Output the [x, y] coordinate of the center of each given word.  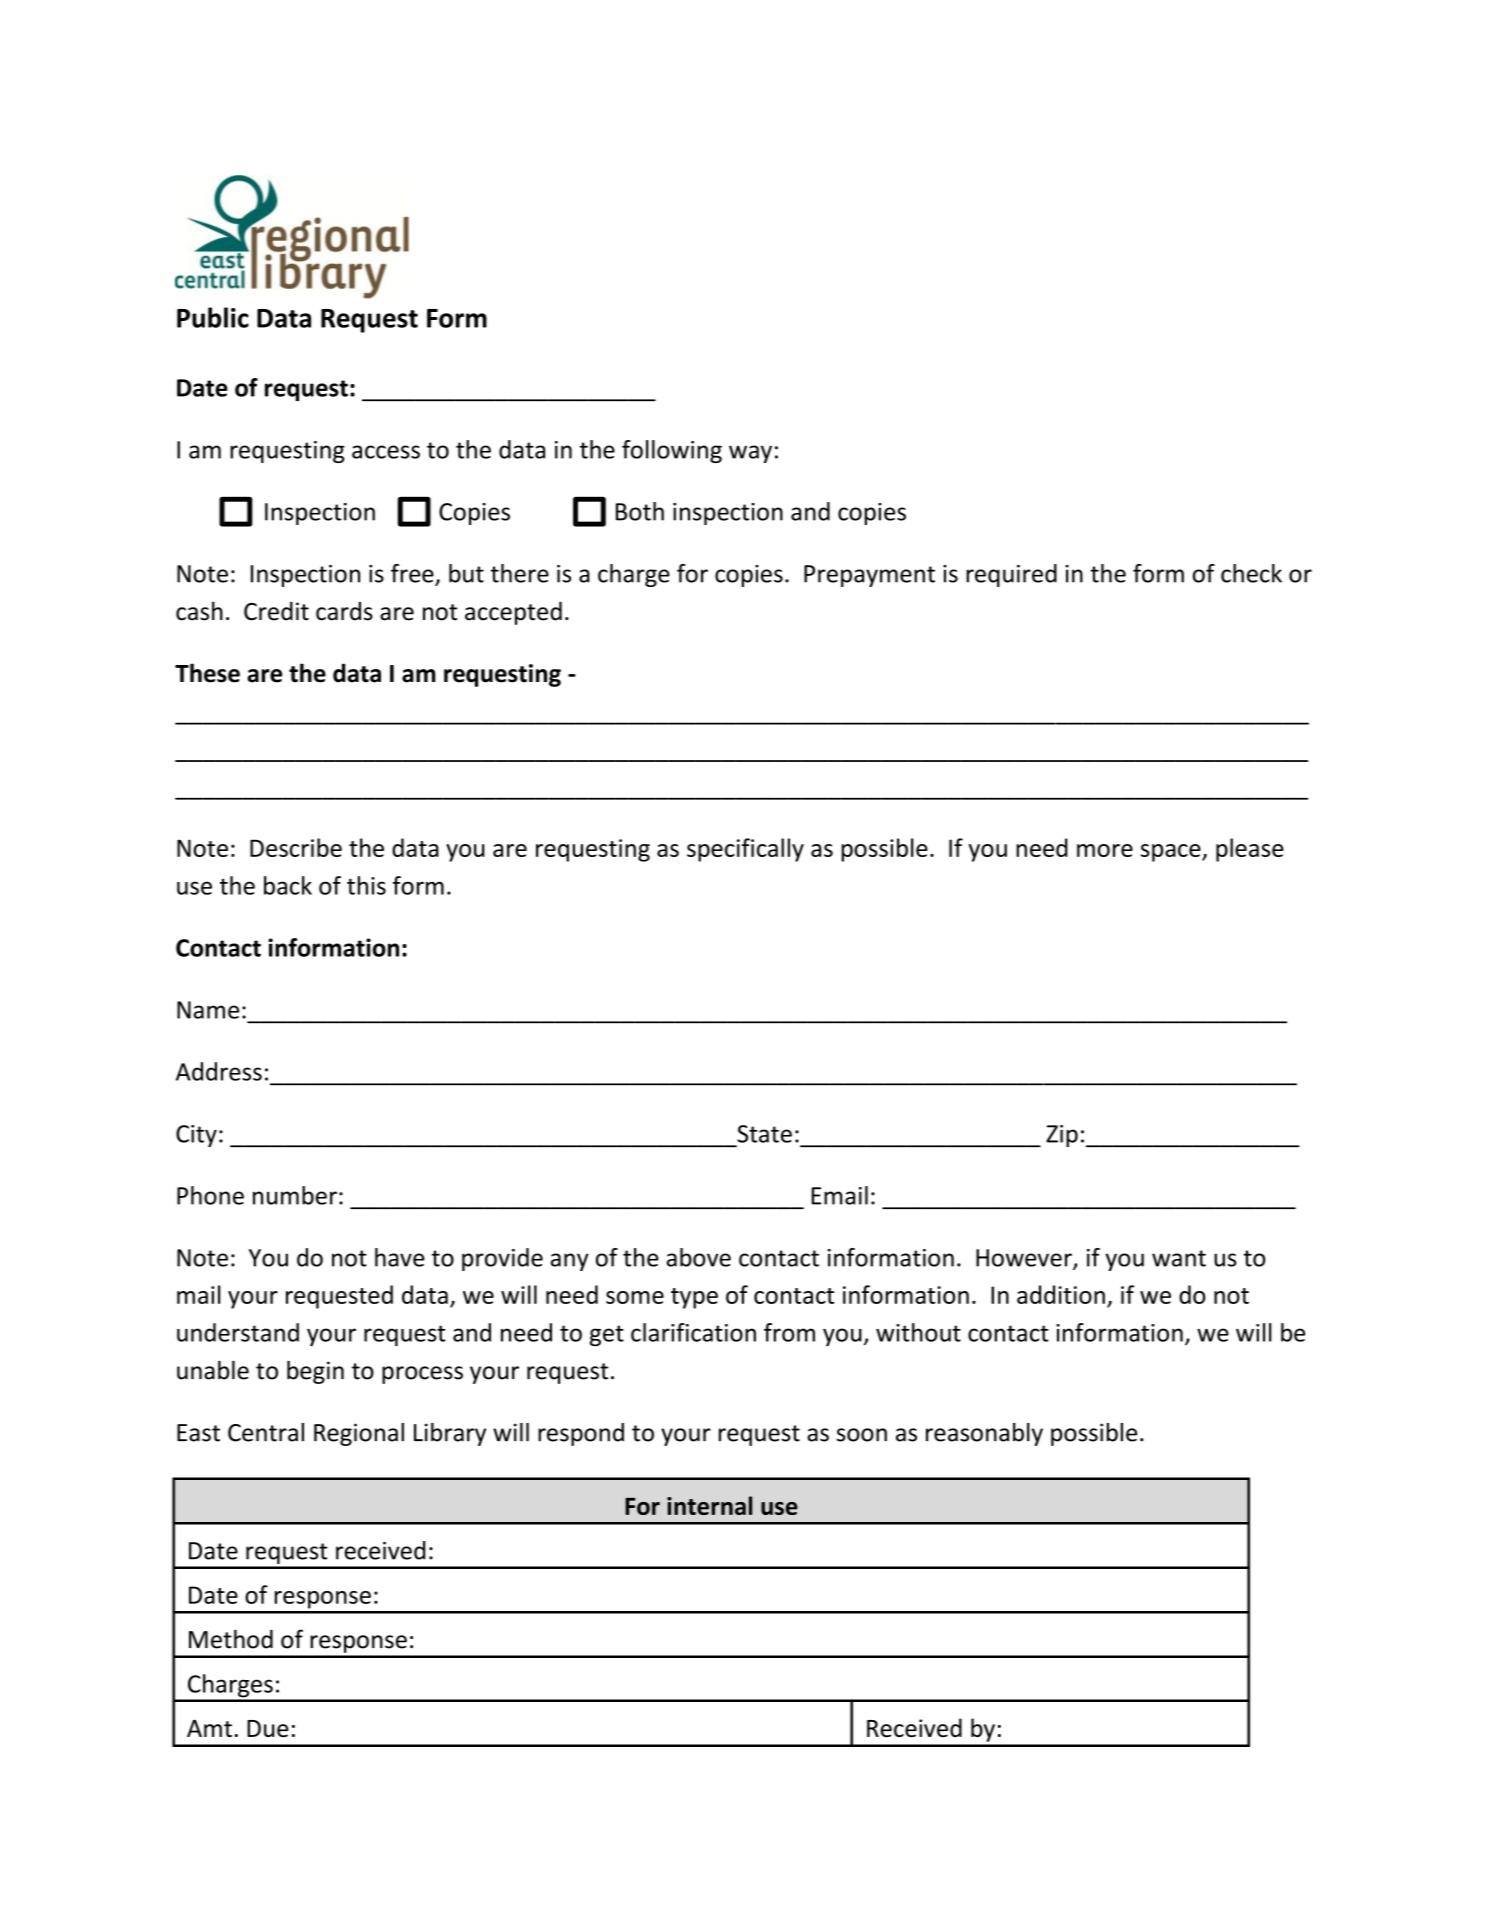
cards [344, 611]
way [750, 454]
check [1251, 573]
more [1105, 850]
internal [709, 1505]
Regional [359, 1434]
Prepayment [869, 576]
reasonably [984, 1434]
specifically [745, 850]
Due [268, 1728]
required [1011, 575]
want [1179, 1258]
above [699, 1257]
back [288, 885]
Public [213, 317]
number [295, 1195]
